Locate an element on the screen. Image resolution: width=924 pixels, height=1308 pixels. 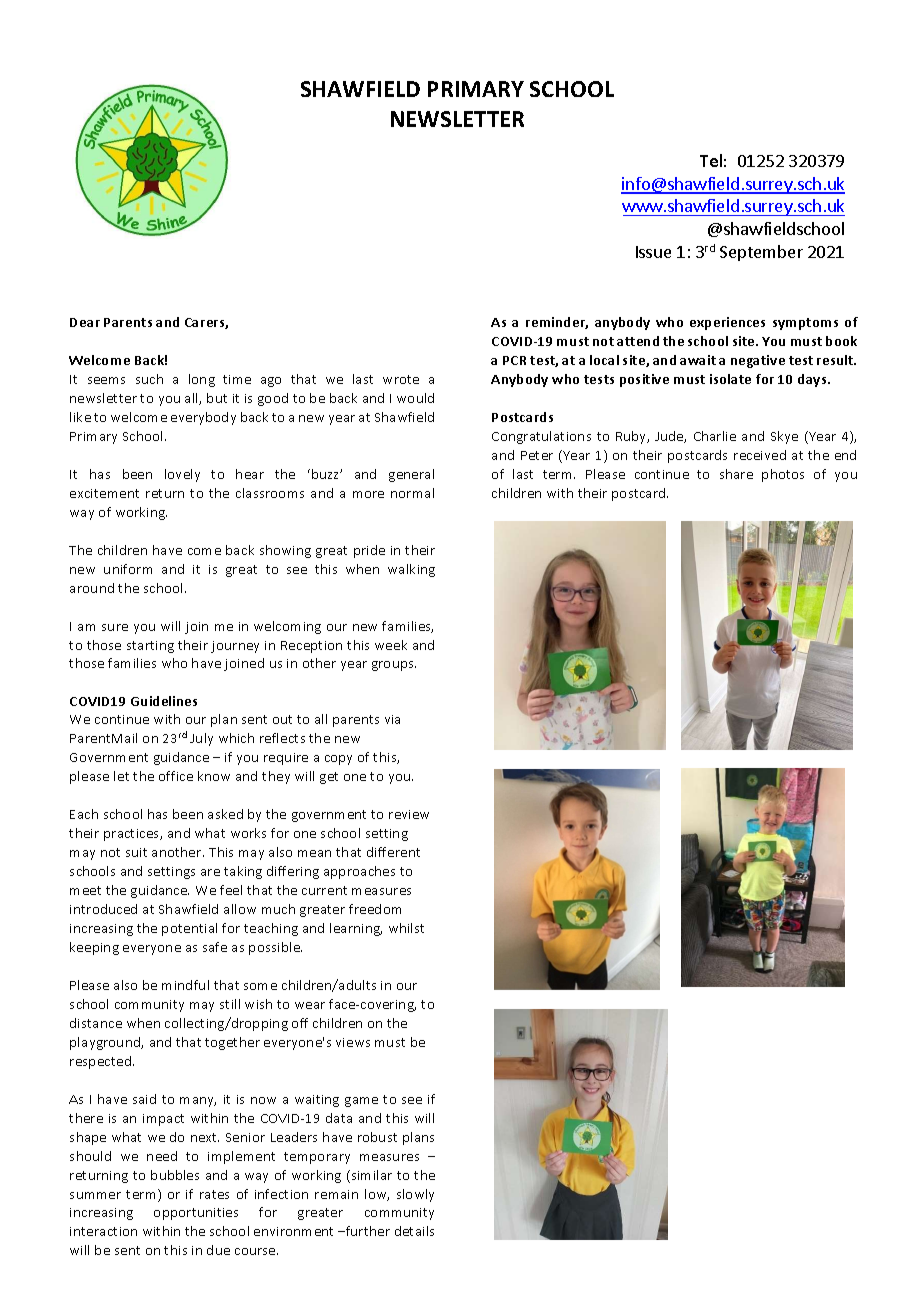
opportunities is located at coordinates (196, 1214).
